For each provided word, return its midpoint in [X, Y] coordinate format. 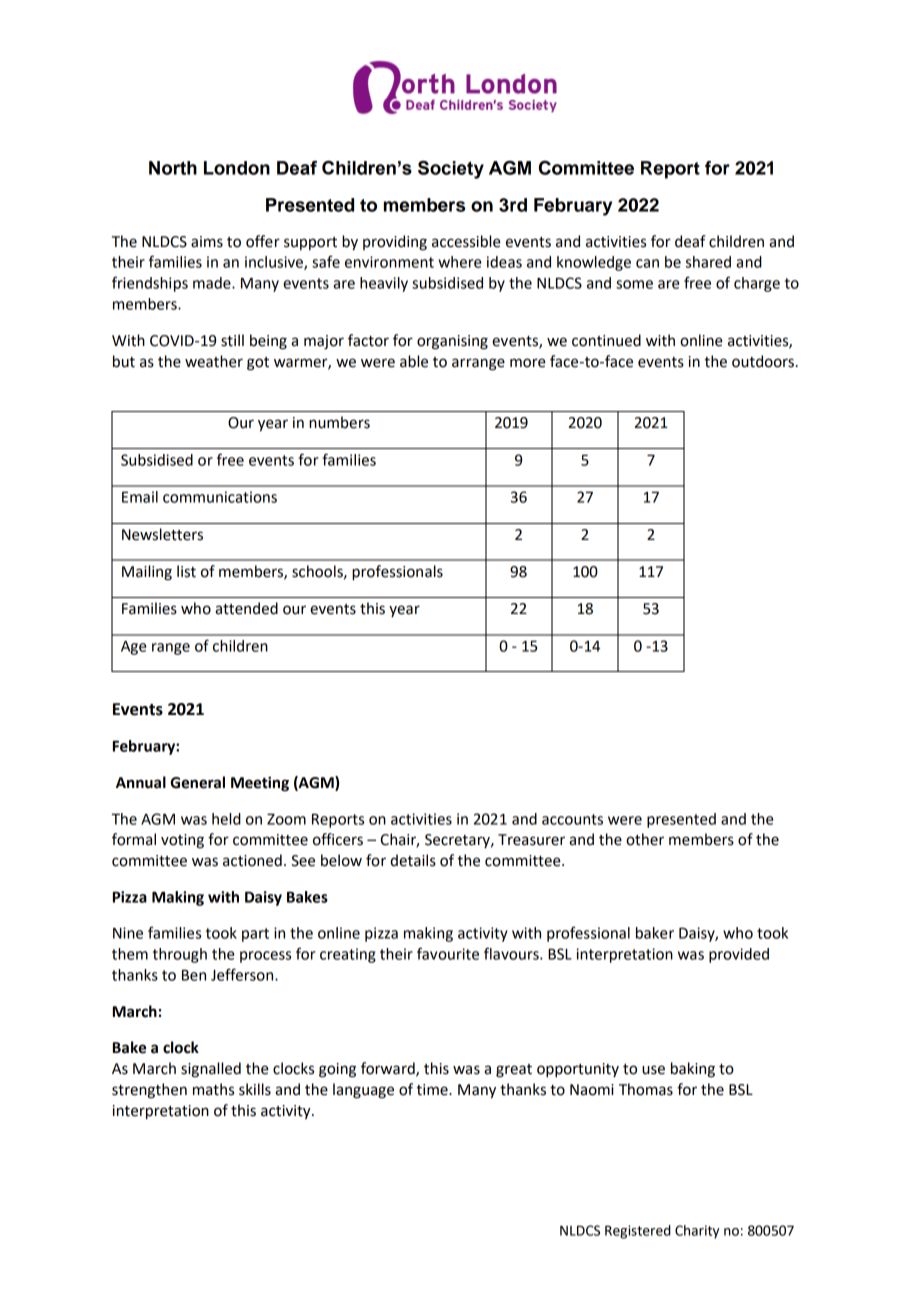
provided [739, 955]
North [173, 168]
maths [213, 1089]
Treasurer [531, 840]
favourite [448, 953]
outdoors [763, 361]
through [180, 955]
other [645, 839]
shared [708, 262]
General [197, 782]
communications [220, 497]
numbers [339, 422]
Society [451, 169]
